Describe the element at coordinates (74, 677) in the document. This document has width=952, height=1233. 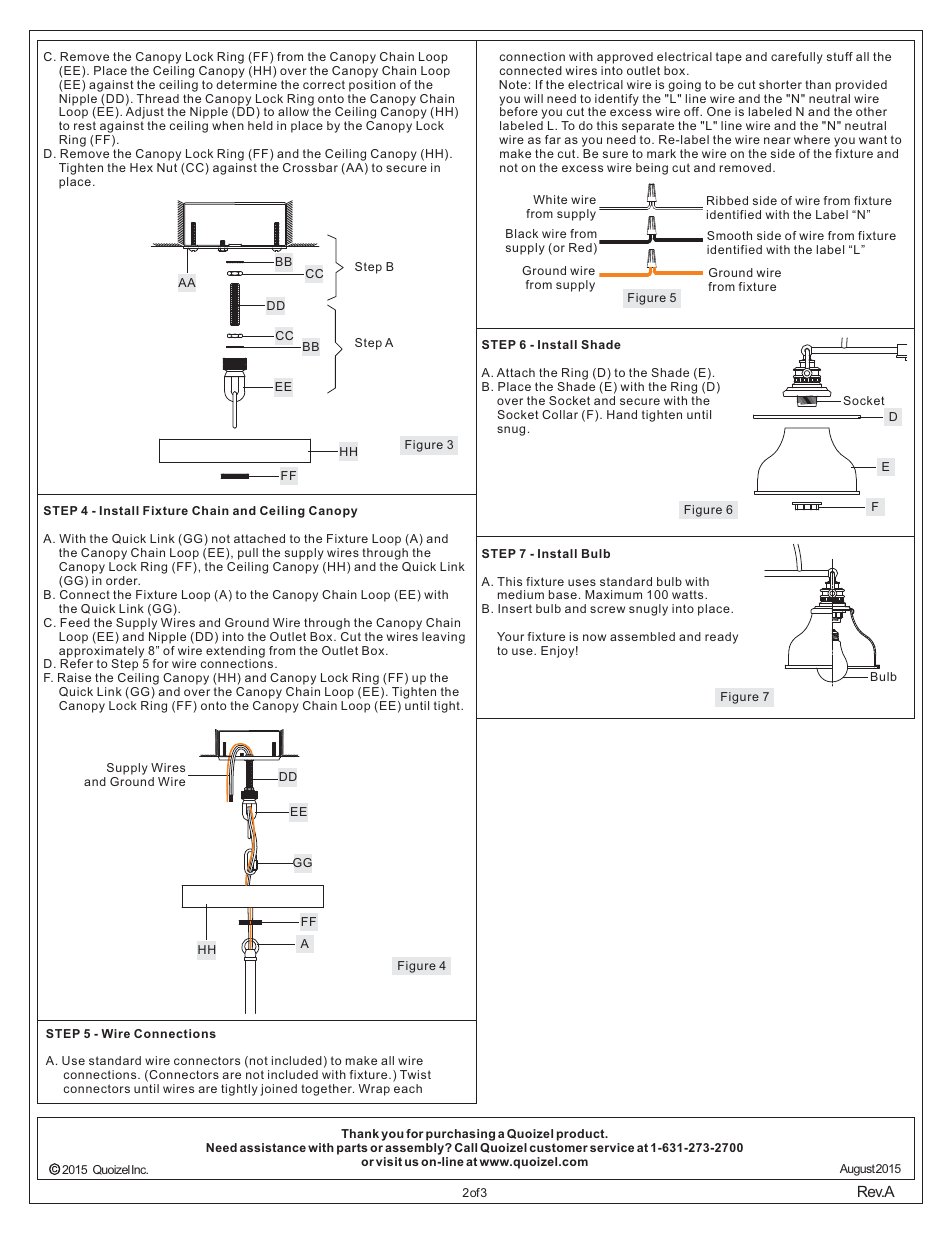
I see `Raise` at that location.
